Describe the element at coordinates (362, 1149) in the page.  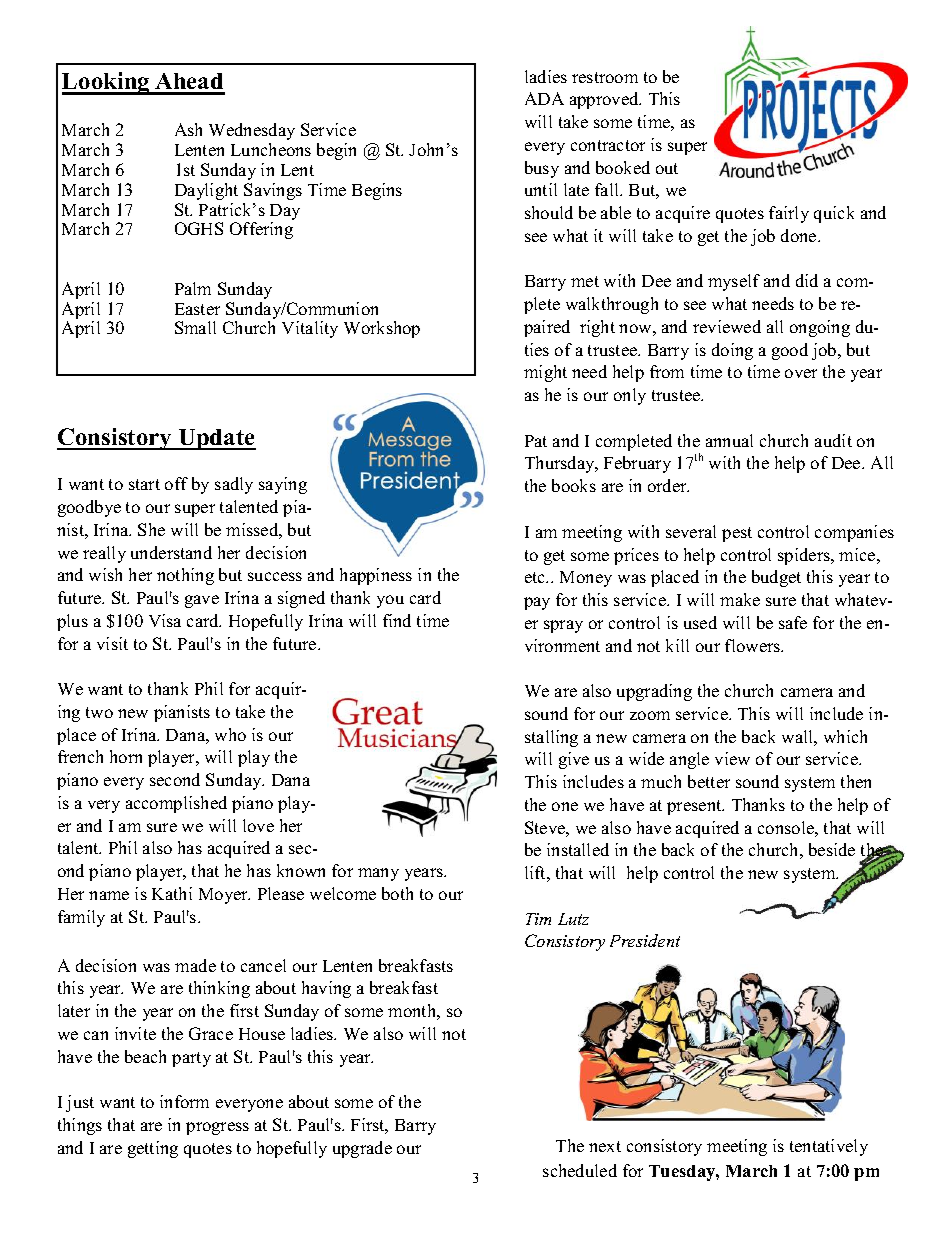
I see `upgrade` at that location.
